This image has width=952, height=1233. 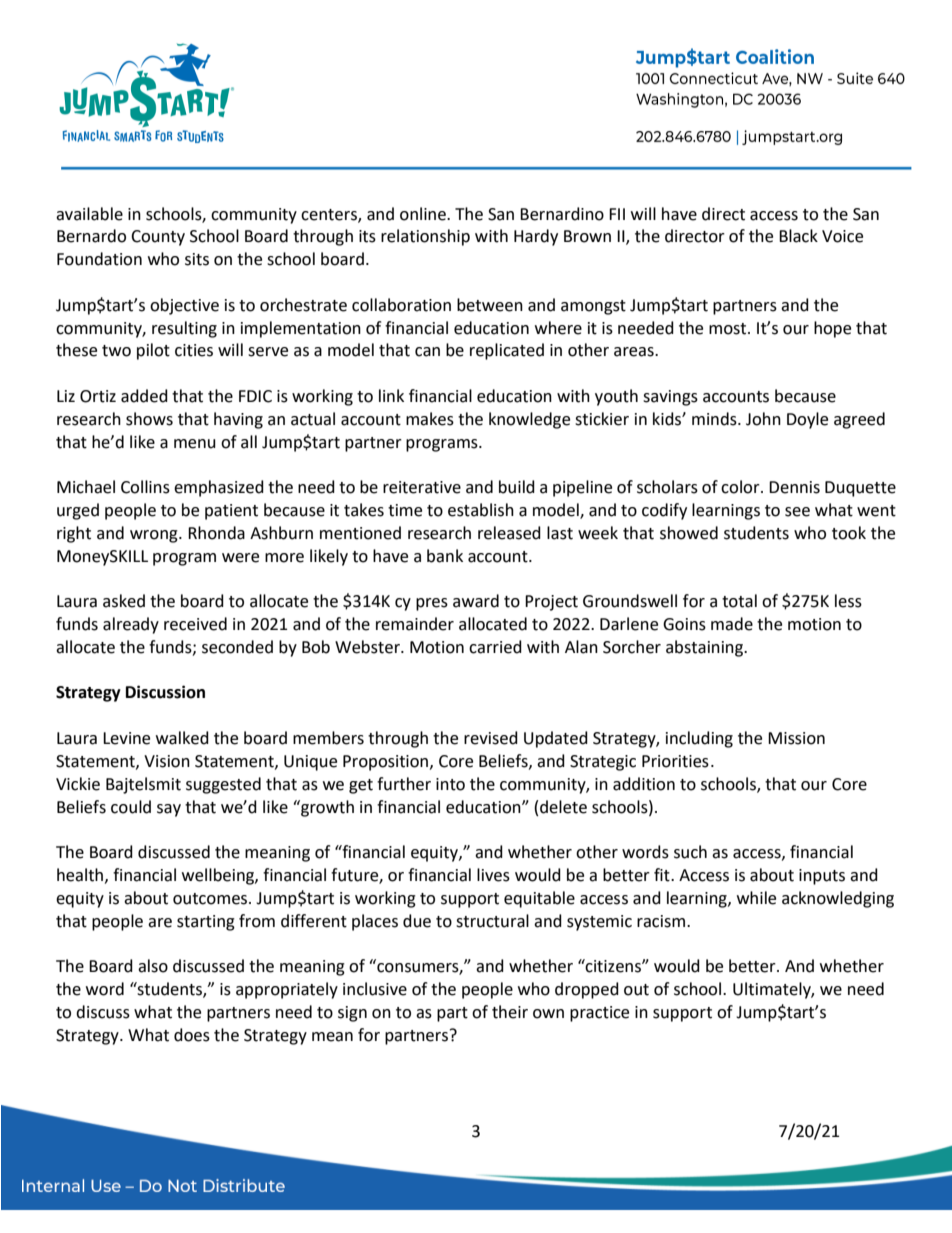 I want to click on County, so click(x=158, y=238).
